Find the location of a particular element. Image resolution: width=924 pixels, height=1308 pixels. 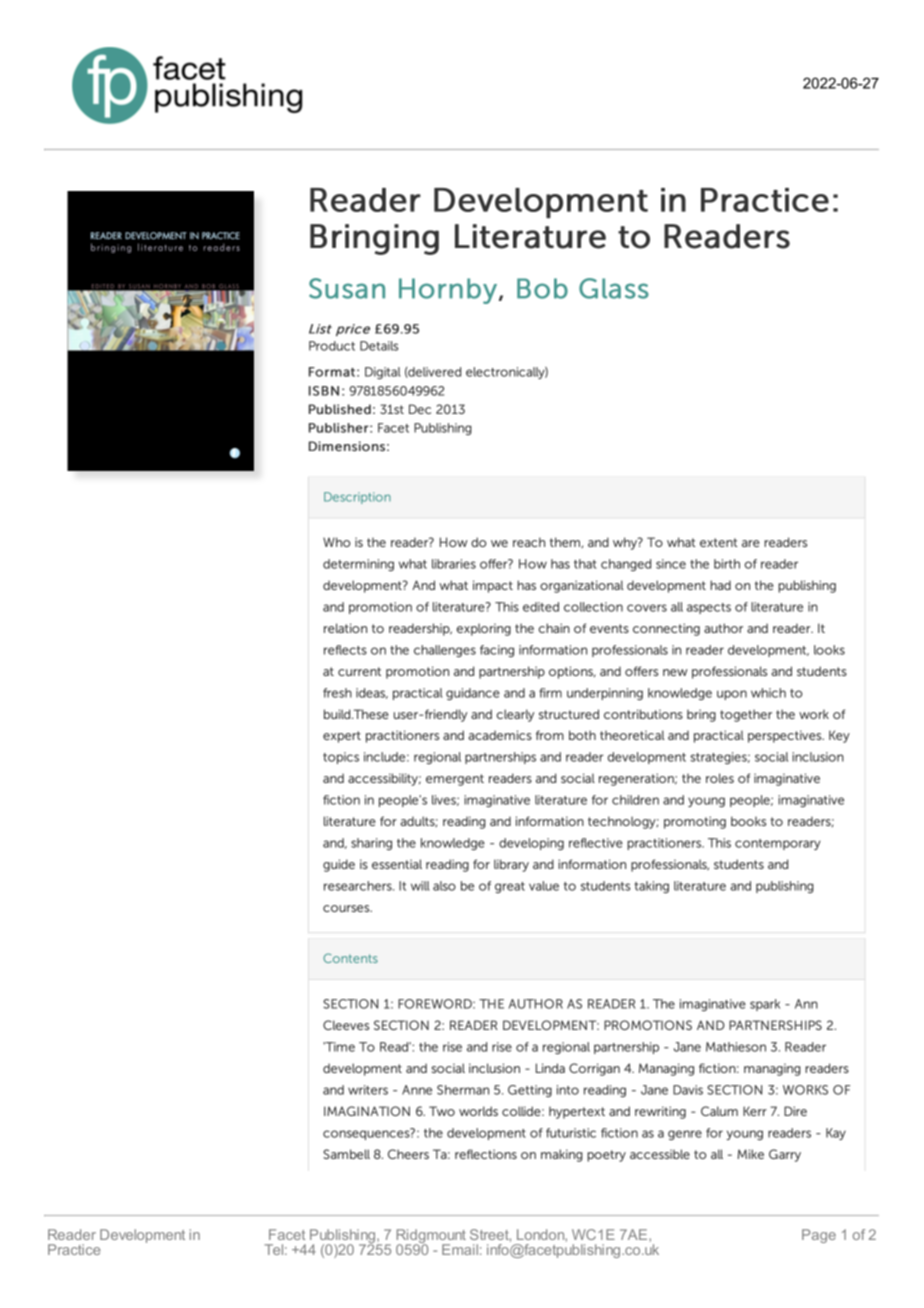

Cheers is located at coordinates (408, 1154).
